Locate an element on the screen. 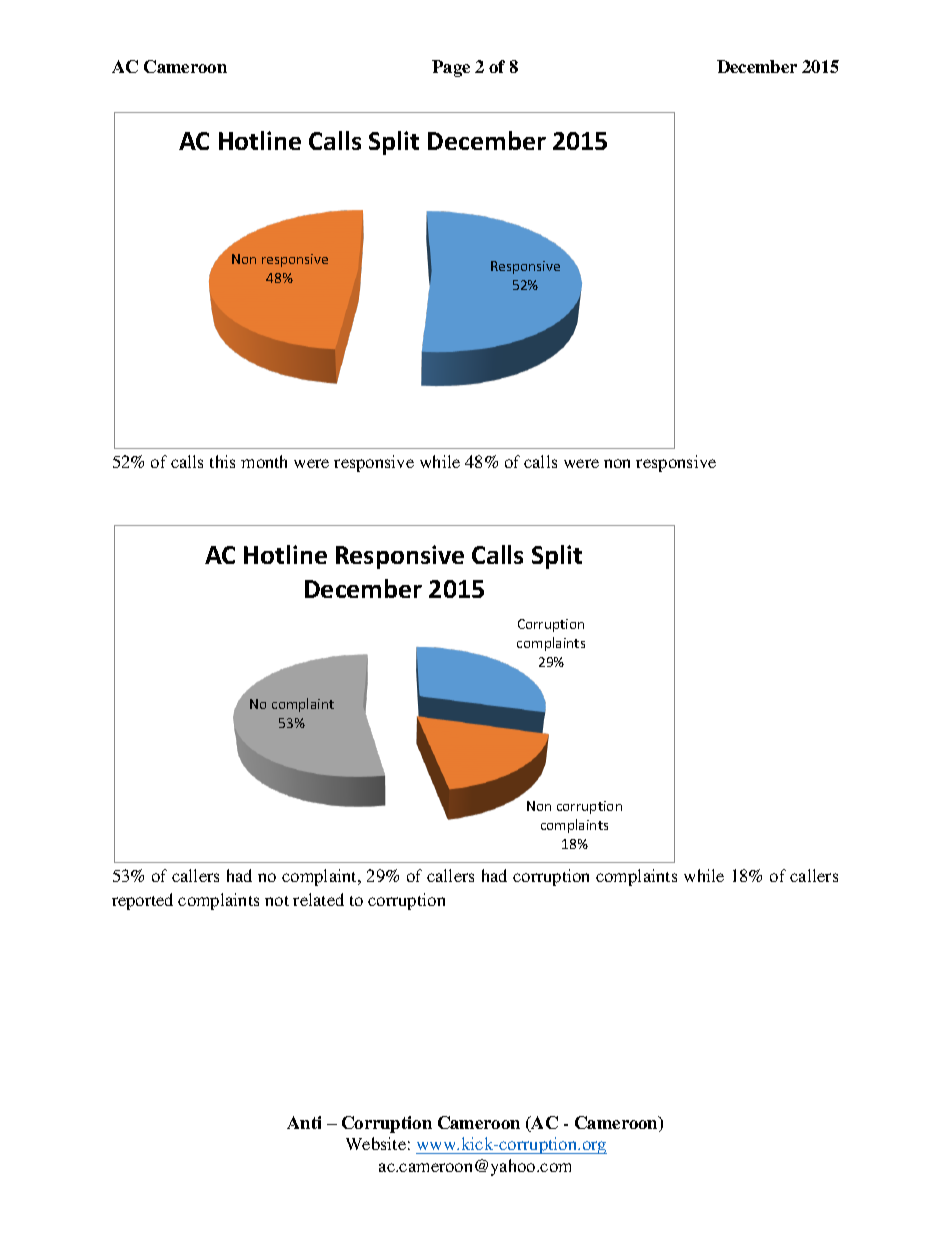 The image size is (952, 1233). month is located at coordinates (264, 461).
